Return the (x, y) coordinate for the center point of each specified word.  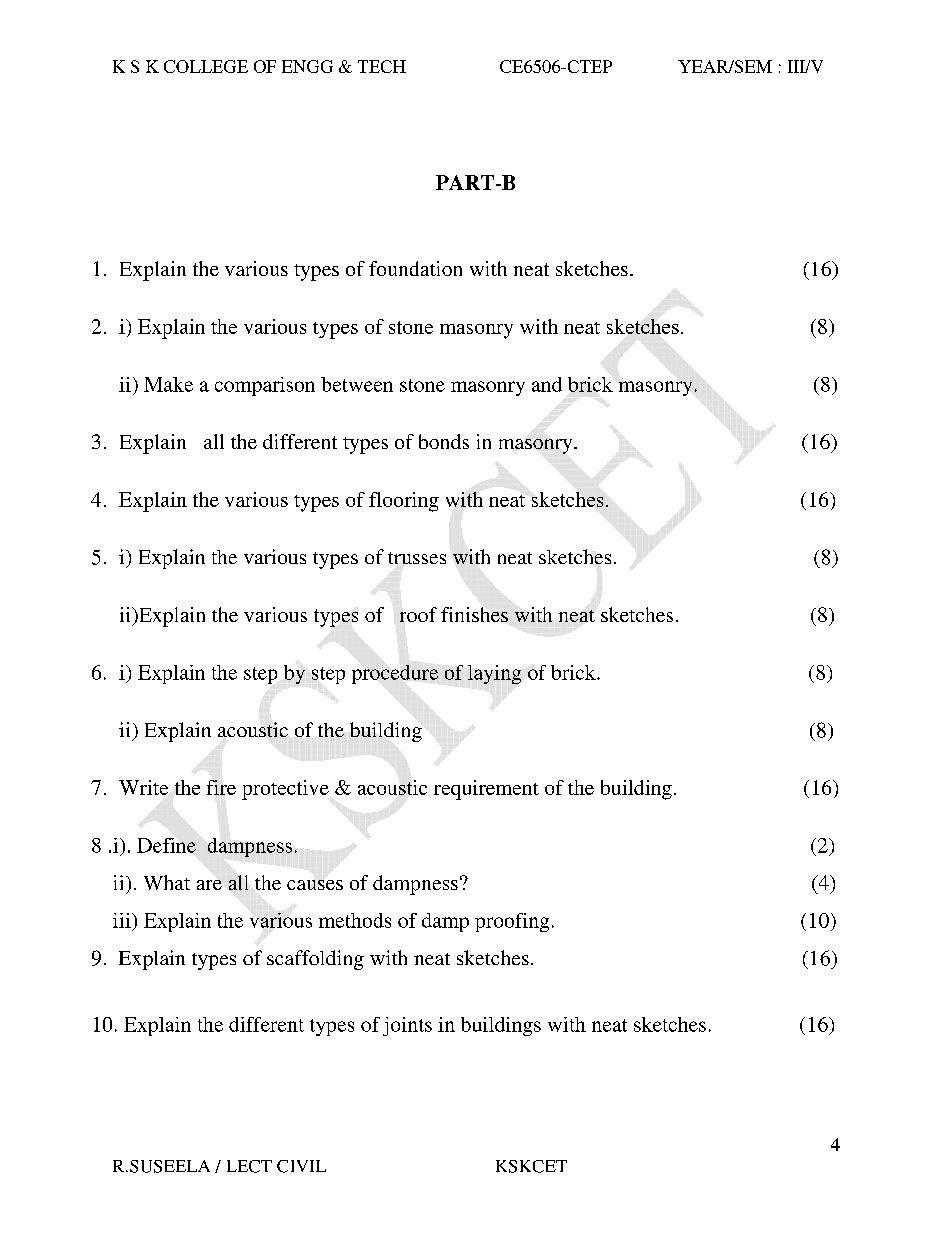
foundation (415, 268)
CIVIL (301, 1166)
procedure (395, 674)
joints (407, 1026)
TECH (382, 66)
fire (221, 787)
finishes (474, 614)
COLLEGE (206, 66)
